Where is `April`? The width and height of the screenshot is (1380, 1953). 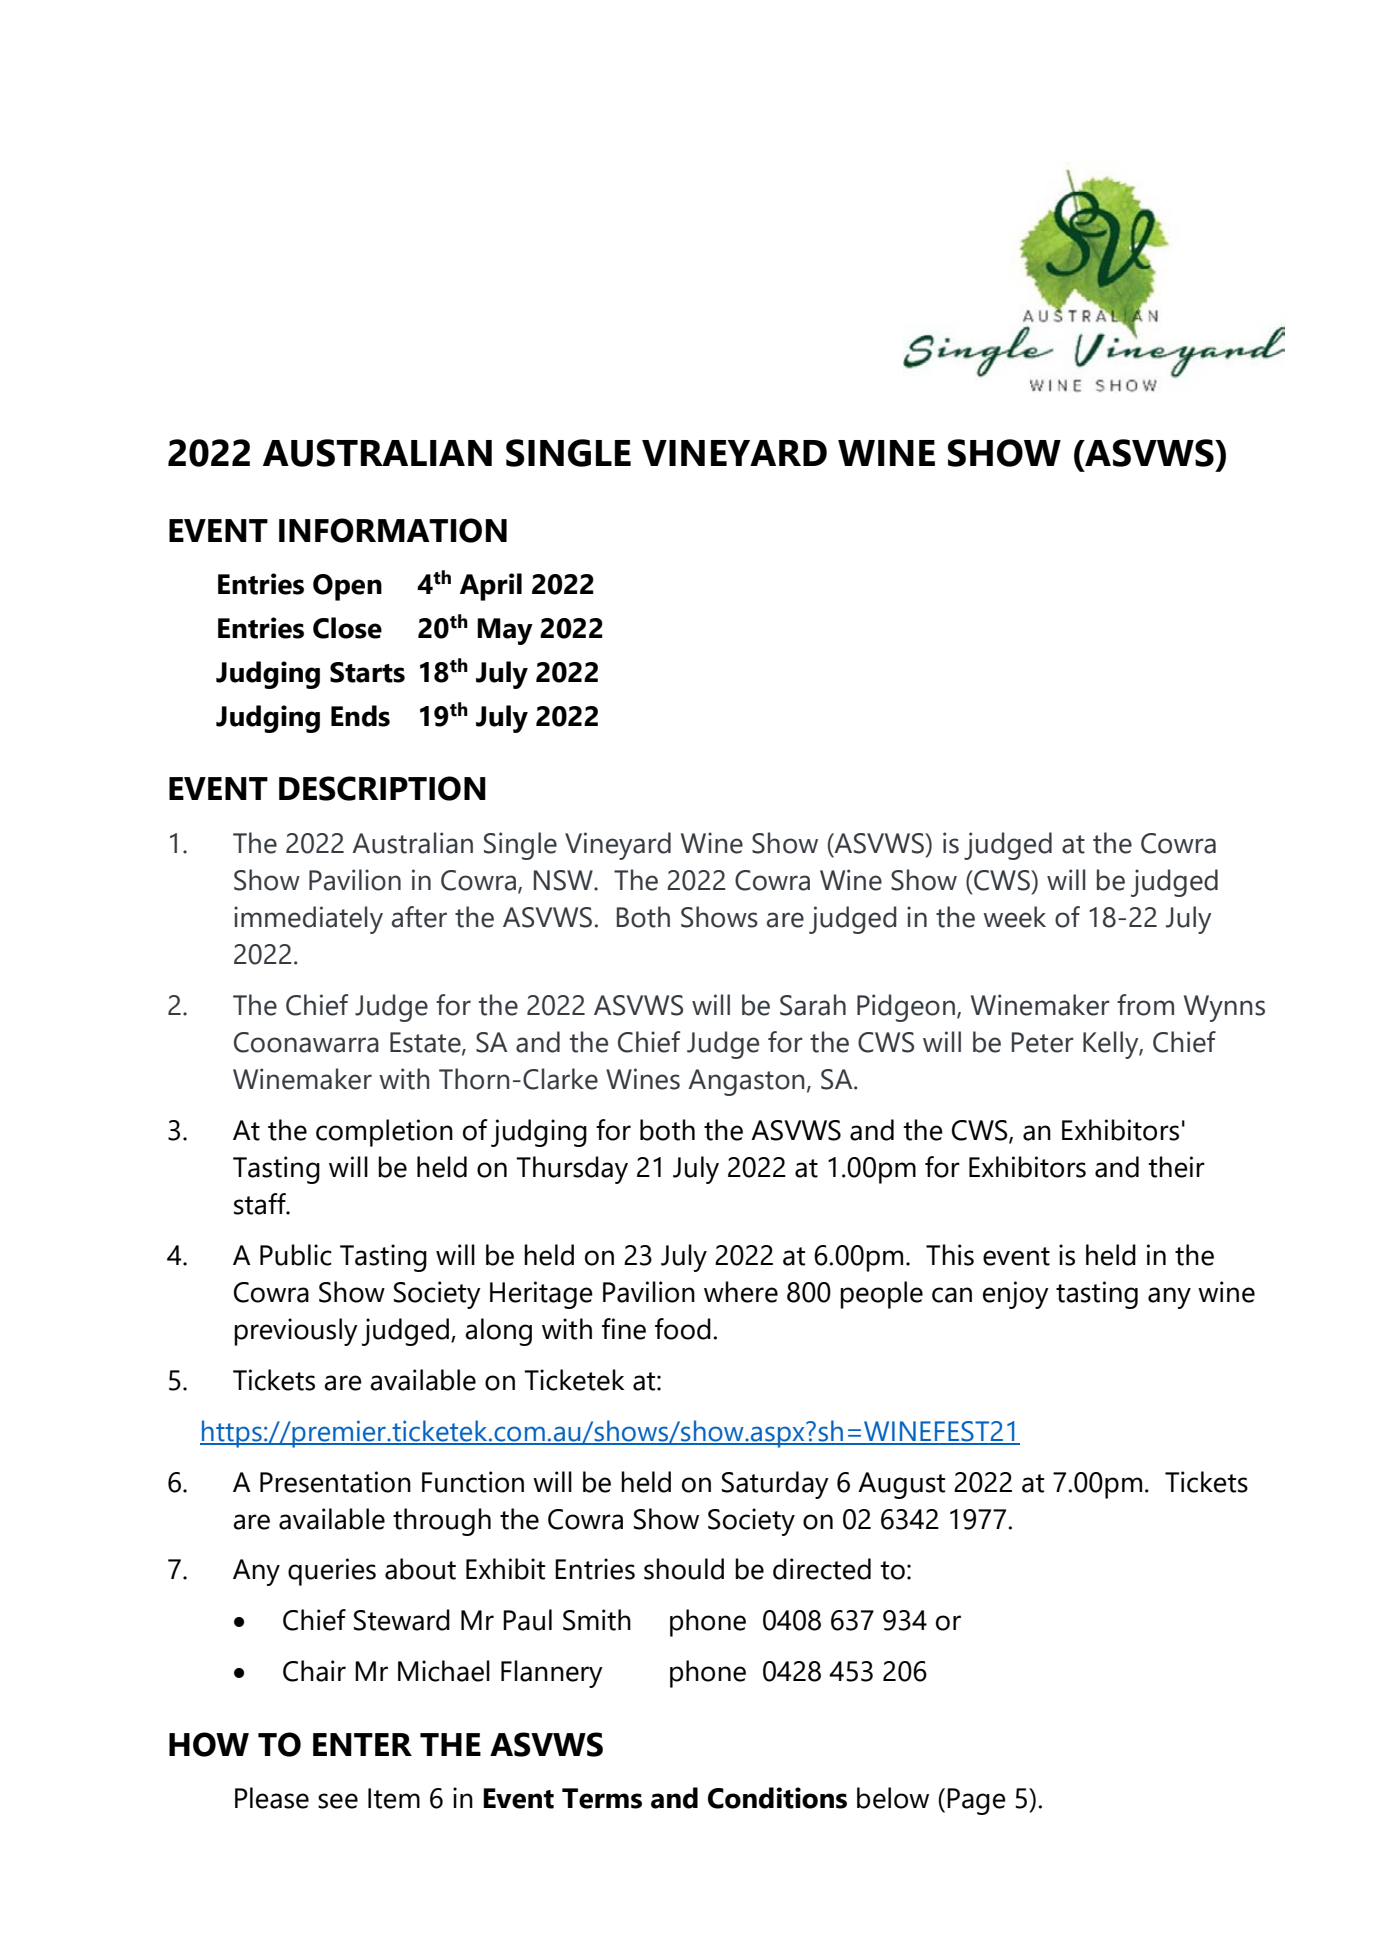 April is located at coordinates (491, 587).
